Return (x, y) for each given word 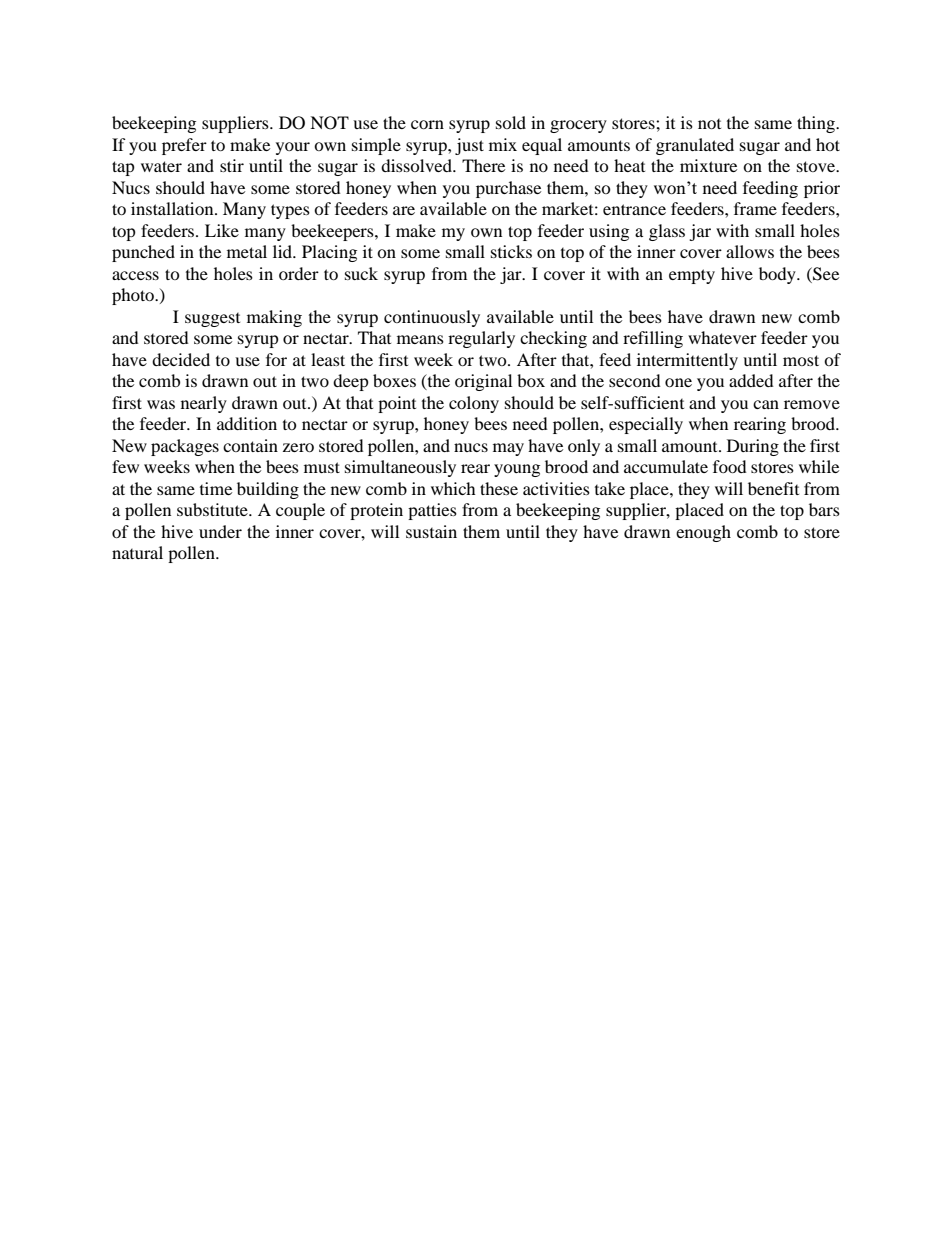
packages (185, 447)
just (469, 146)
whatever (722, 337)
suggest (212, 320)
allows (750, 251)
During (753, 447)
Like (222, 230)
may (508, 449)
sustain (431, 531)
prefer (184, 146)
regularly (481, 339)
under (220, 531)
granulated (695, 146)
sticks (511, 251)
